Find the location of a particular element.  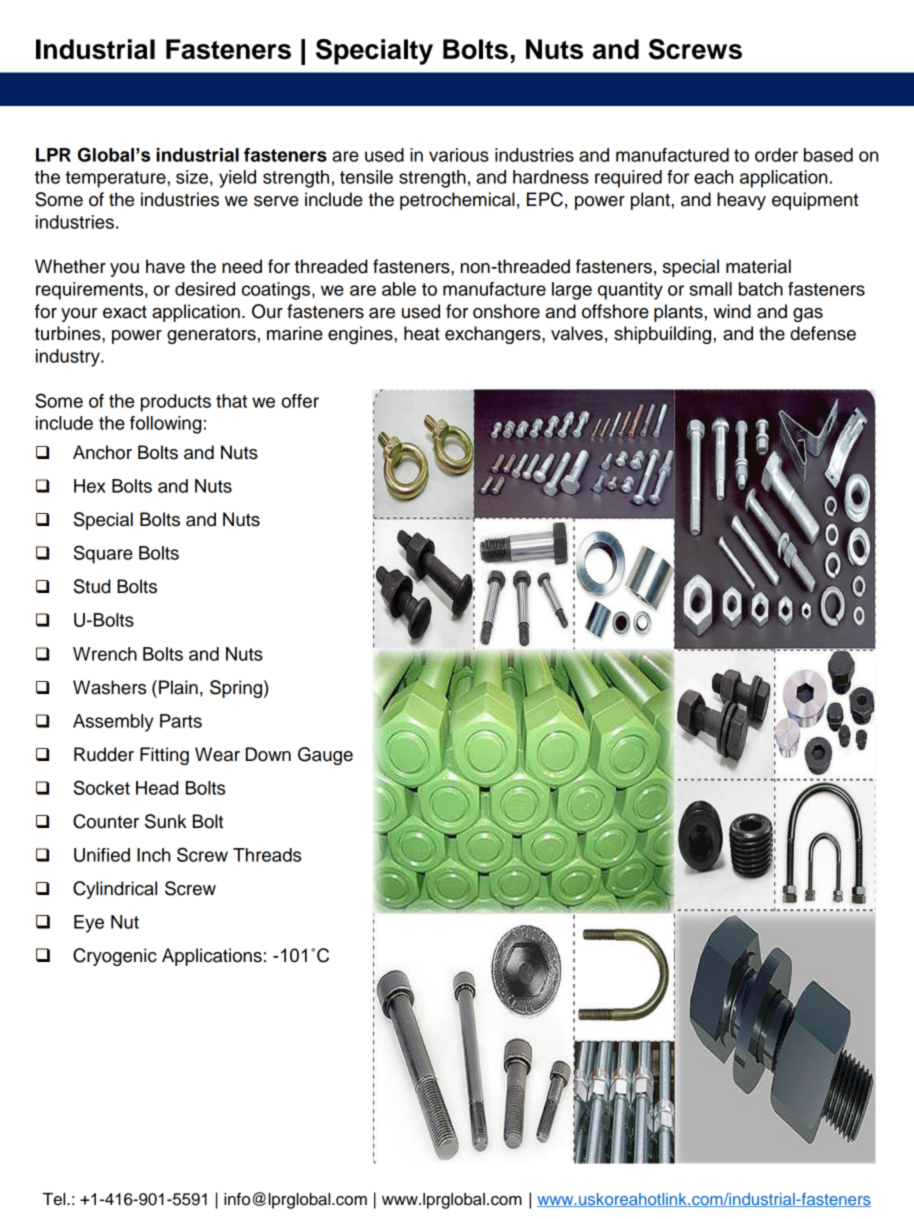

temperature is located at coordinates (116, 179).
